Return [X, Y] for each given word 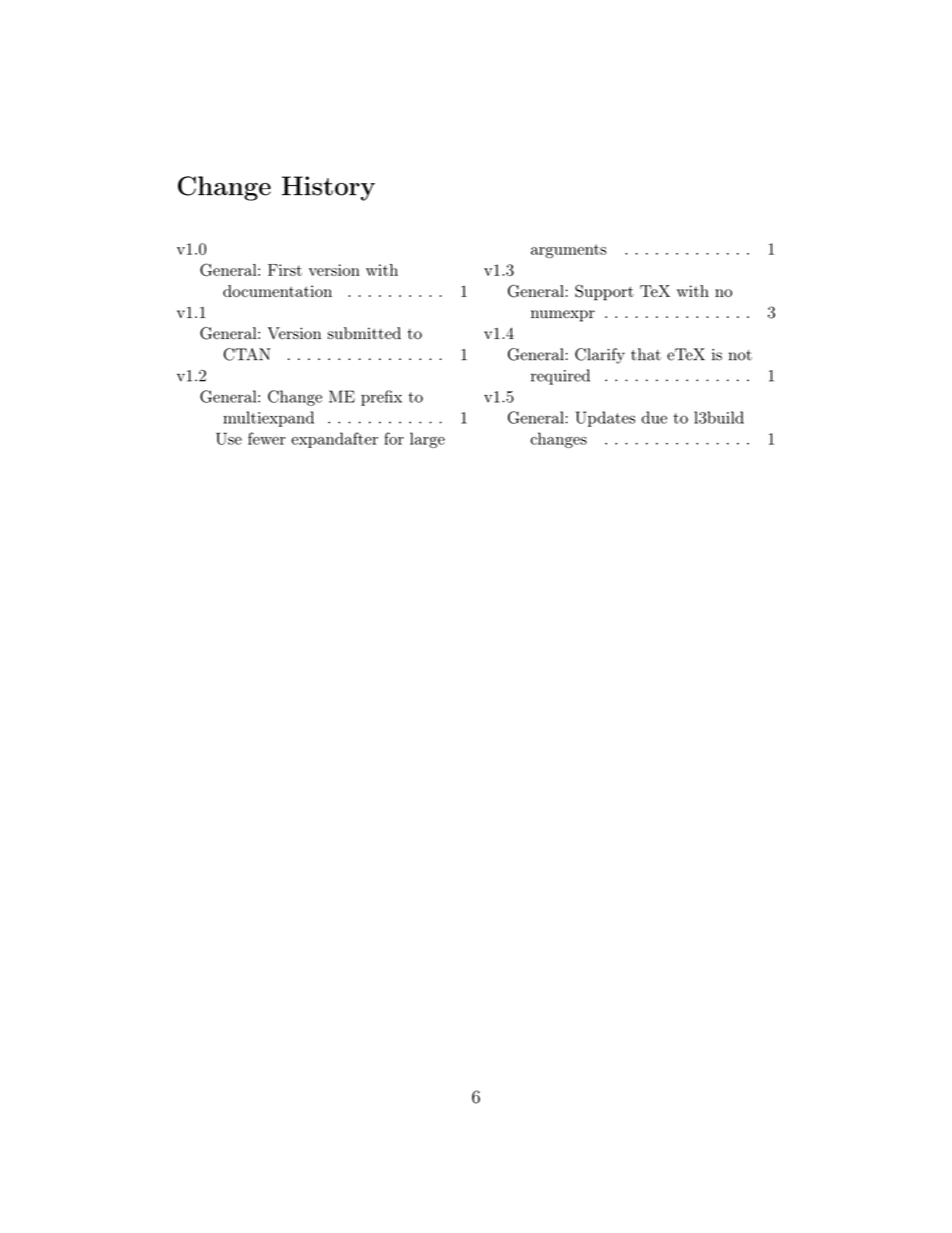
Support [604, 293]
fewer [267, 438]
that [646, 354]
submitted [364, 333]
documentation [277, 291]
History [328, 188]
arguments [569, 251]
